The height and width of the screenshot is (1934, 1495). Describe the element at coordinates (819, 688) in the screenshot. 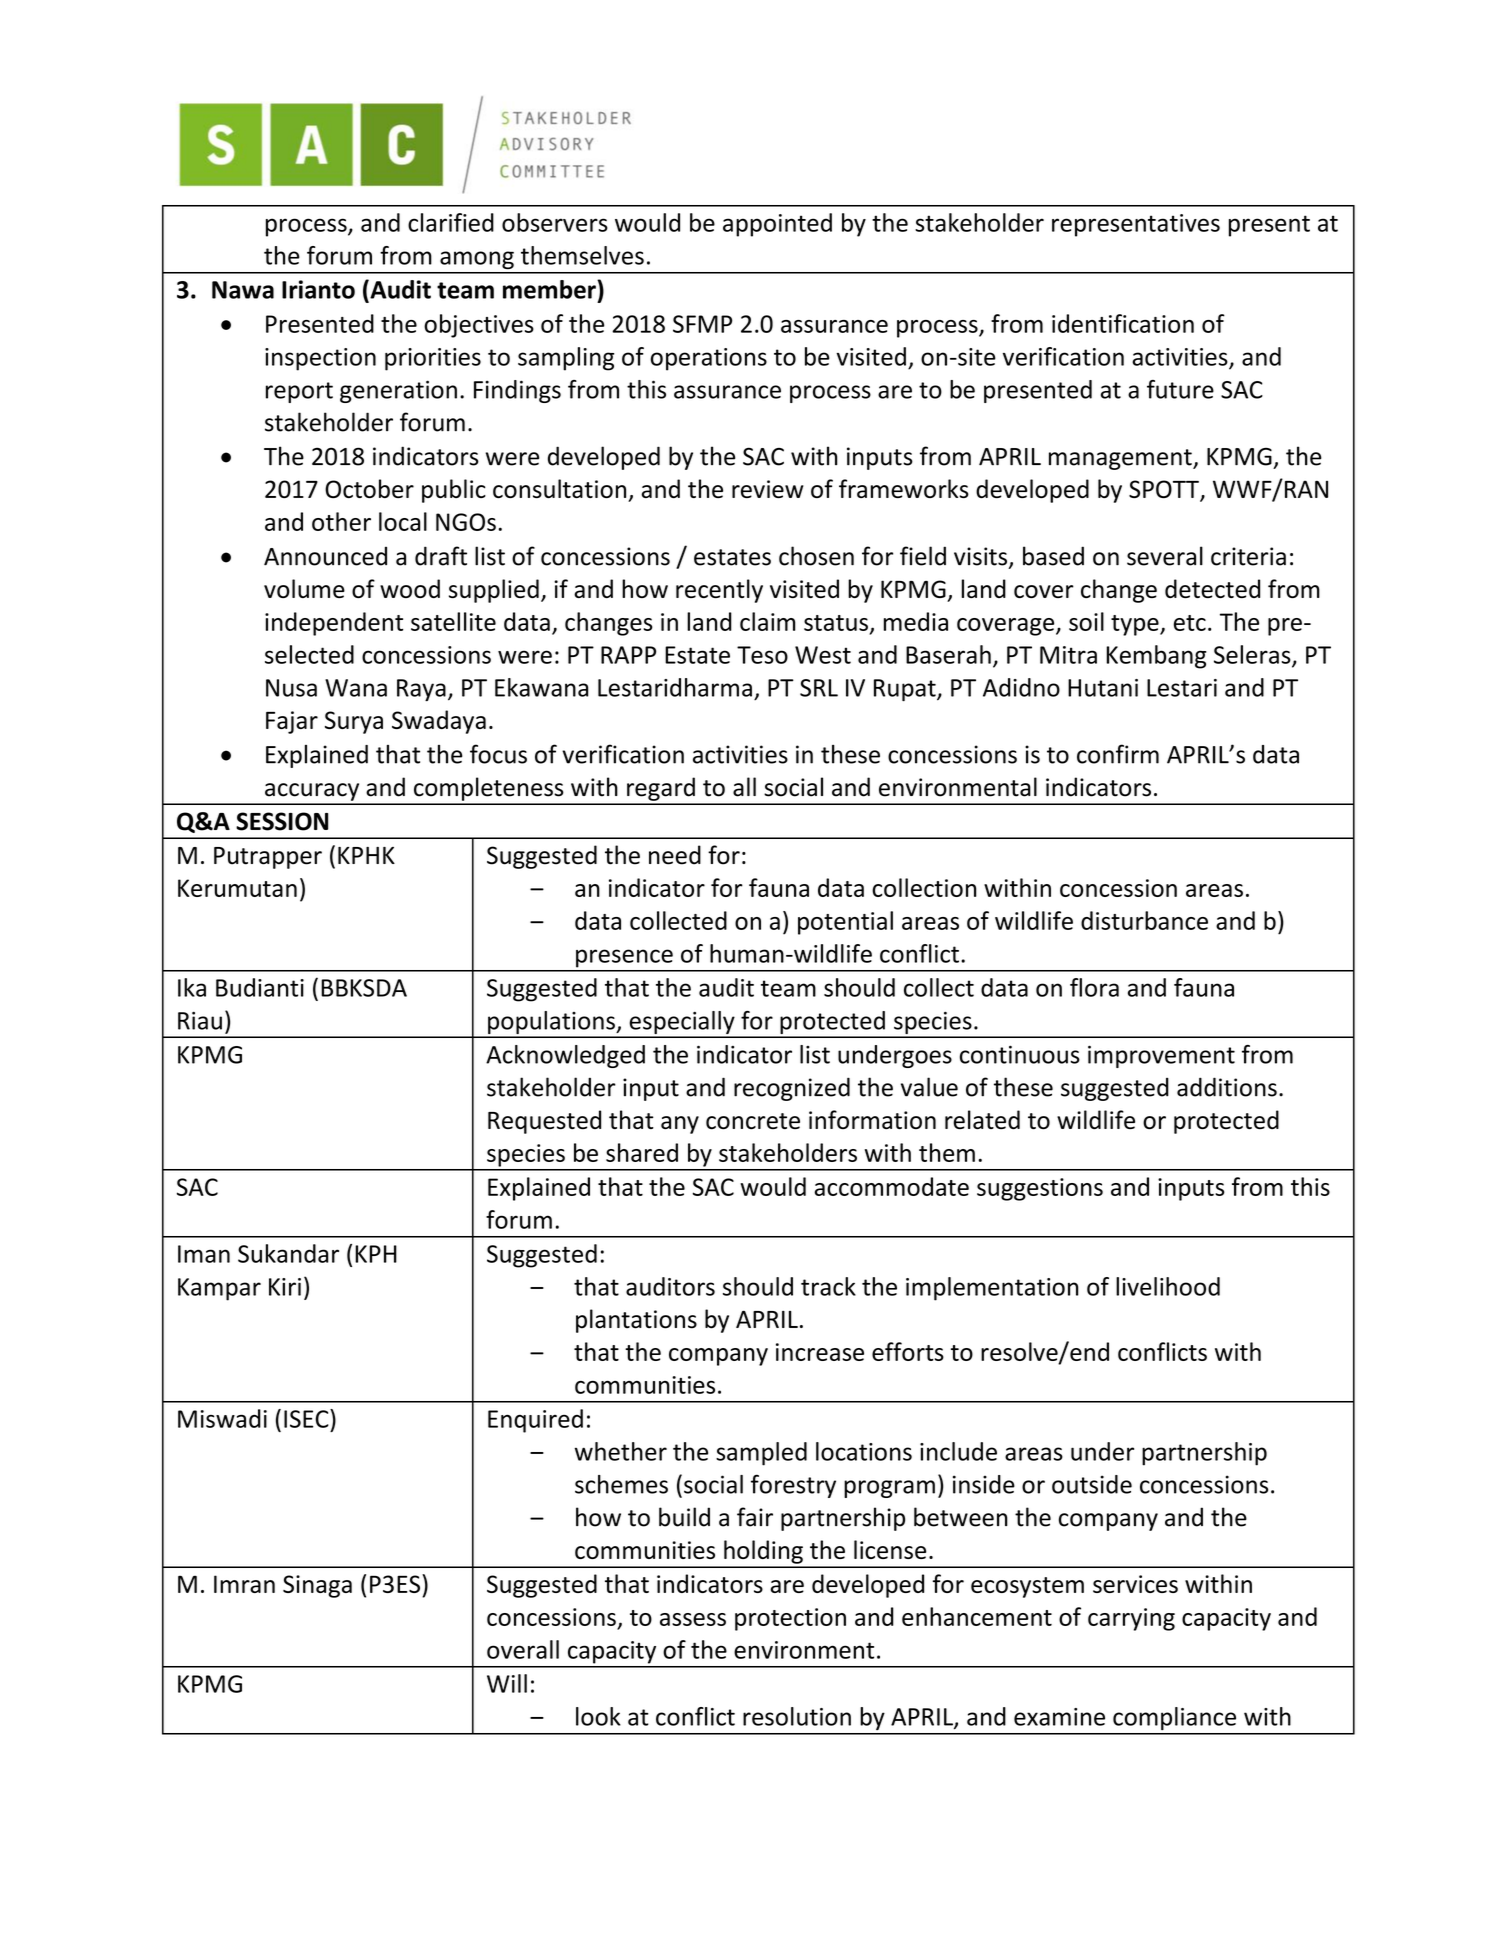

I see `SRL` at that location.
